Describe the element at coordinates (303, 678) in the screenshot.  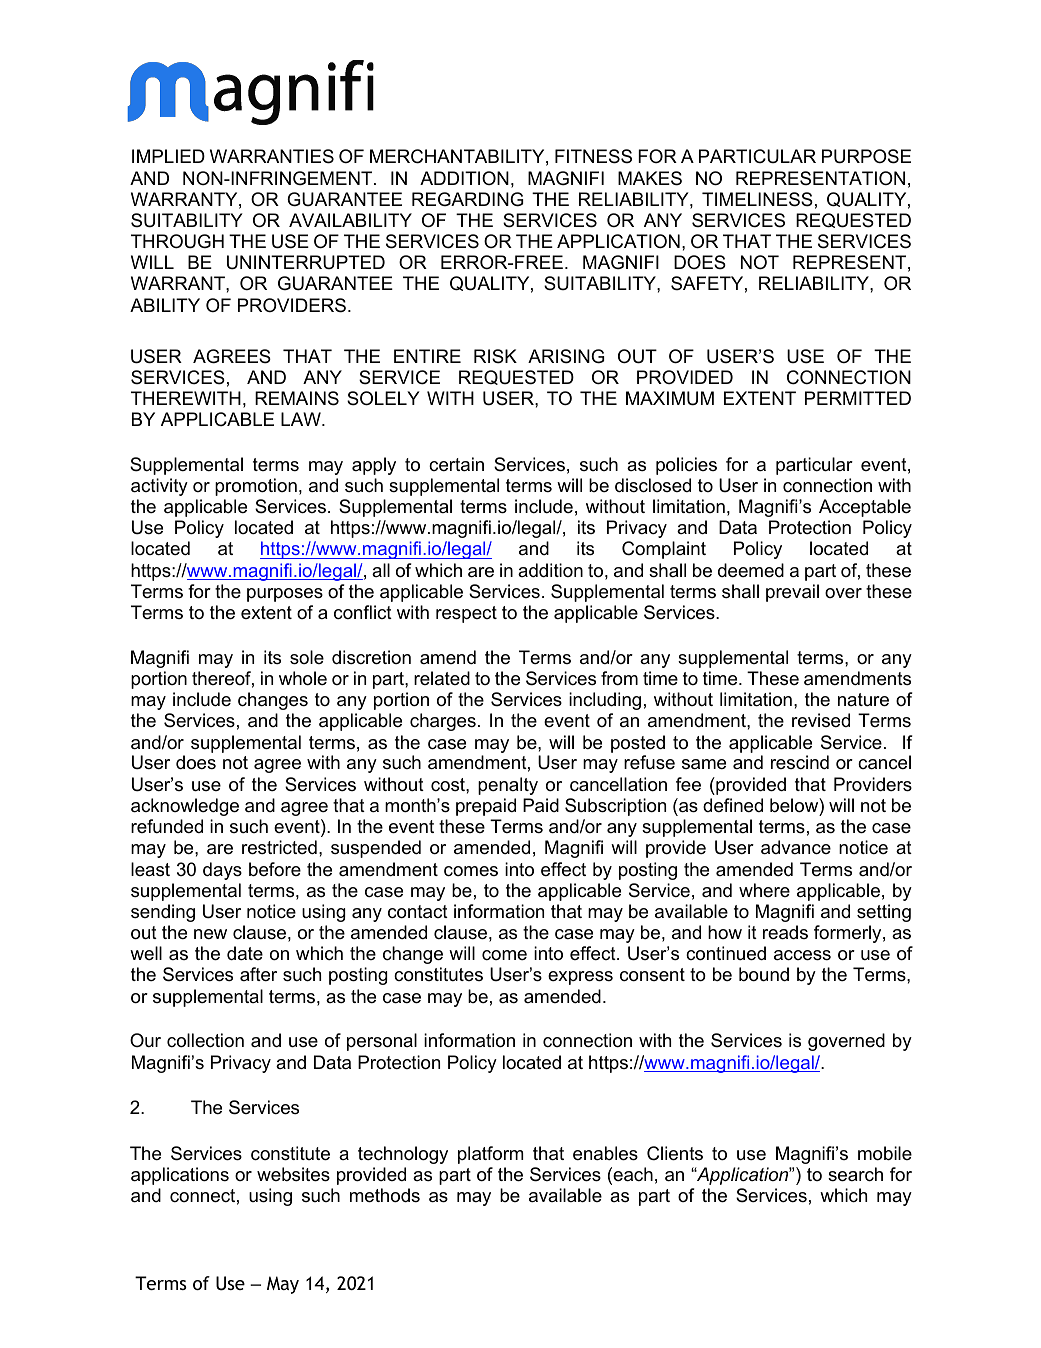
I see `whole` at that location.
